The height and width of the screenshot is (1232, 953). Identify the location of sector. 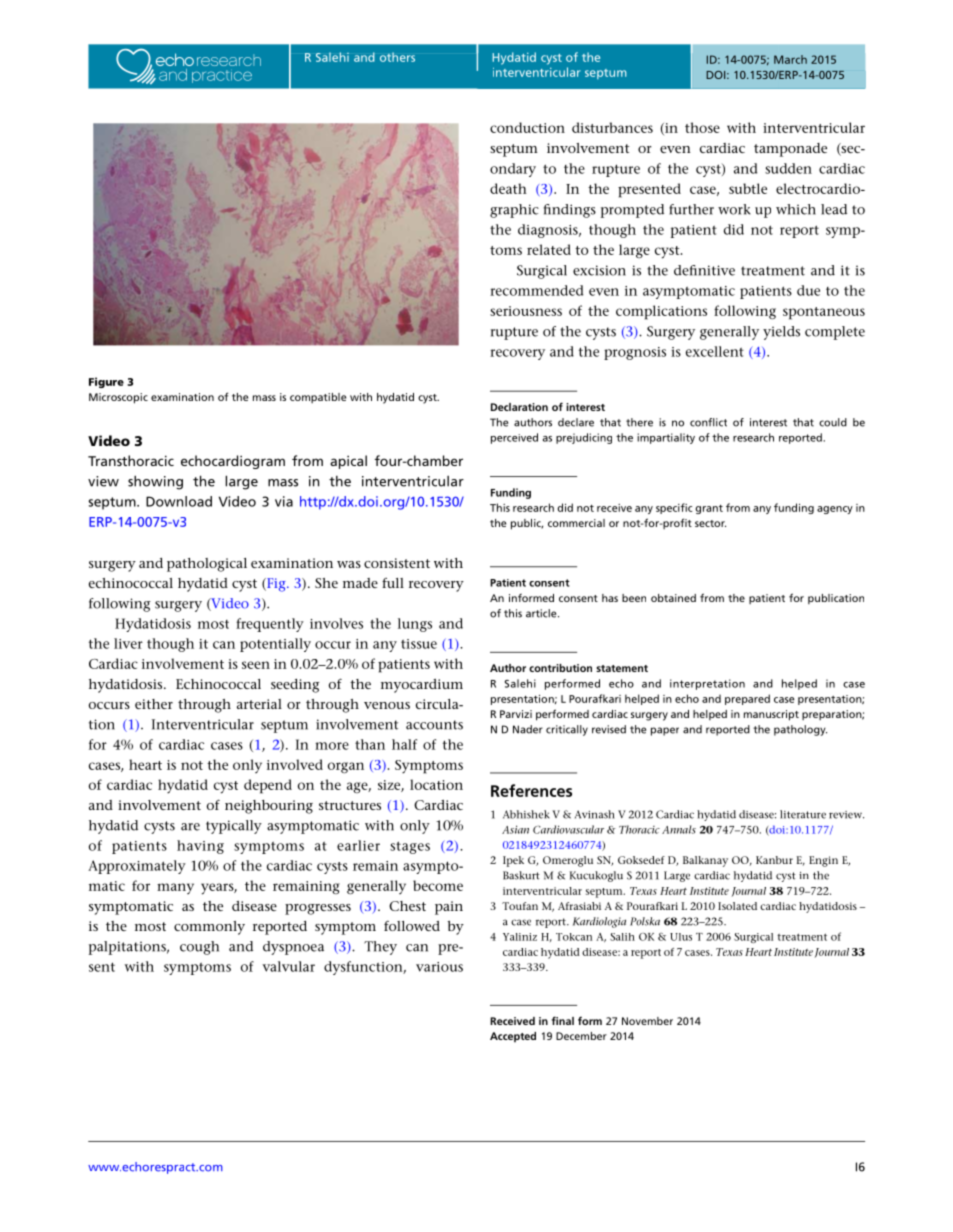
(710, 523).
